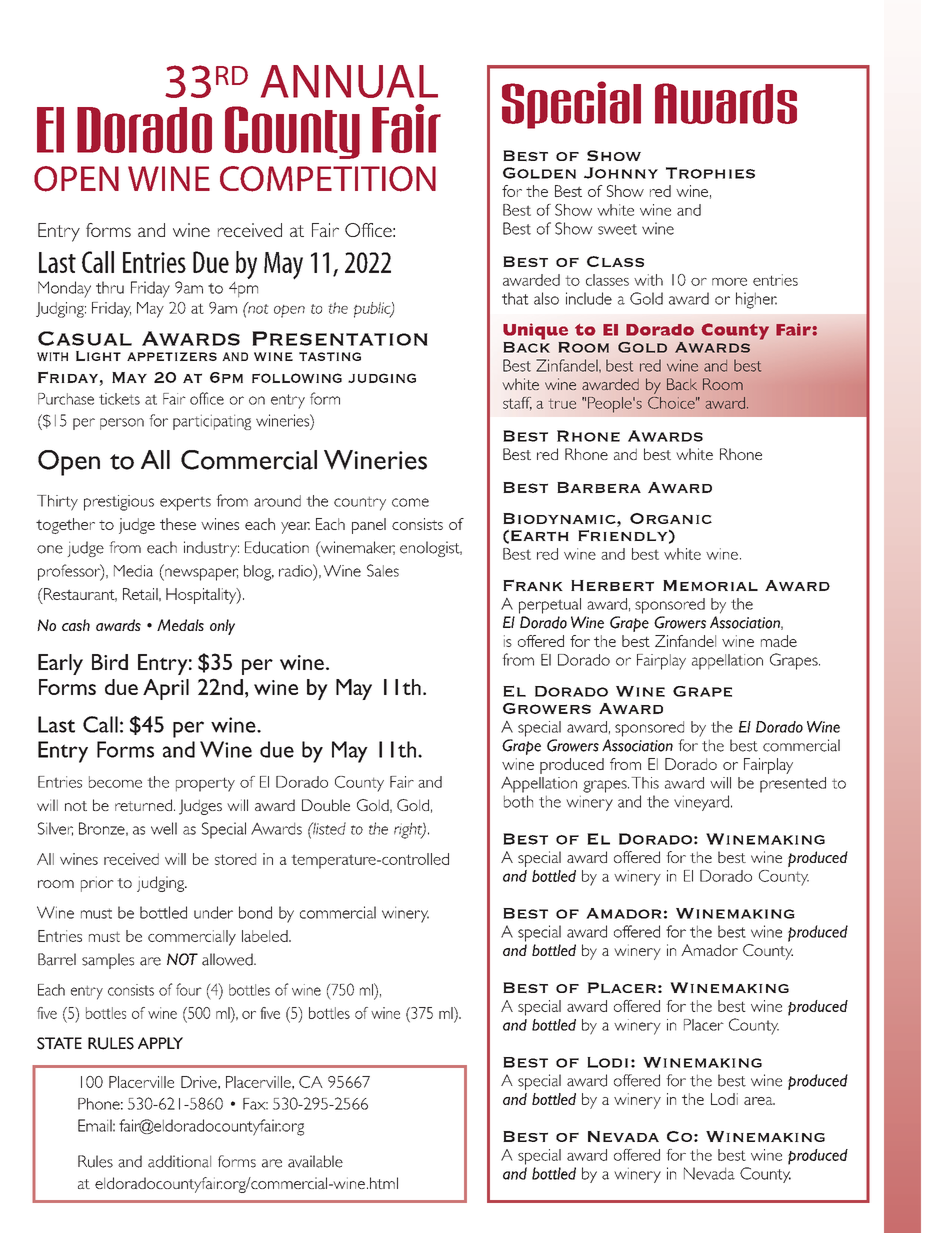  I want to click on returned, so click(145, 805).
